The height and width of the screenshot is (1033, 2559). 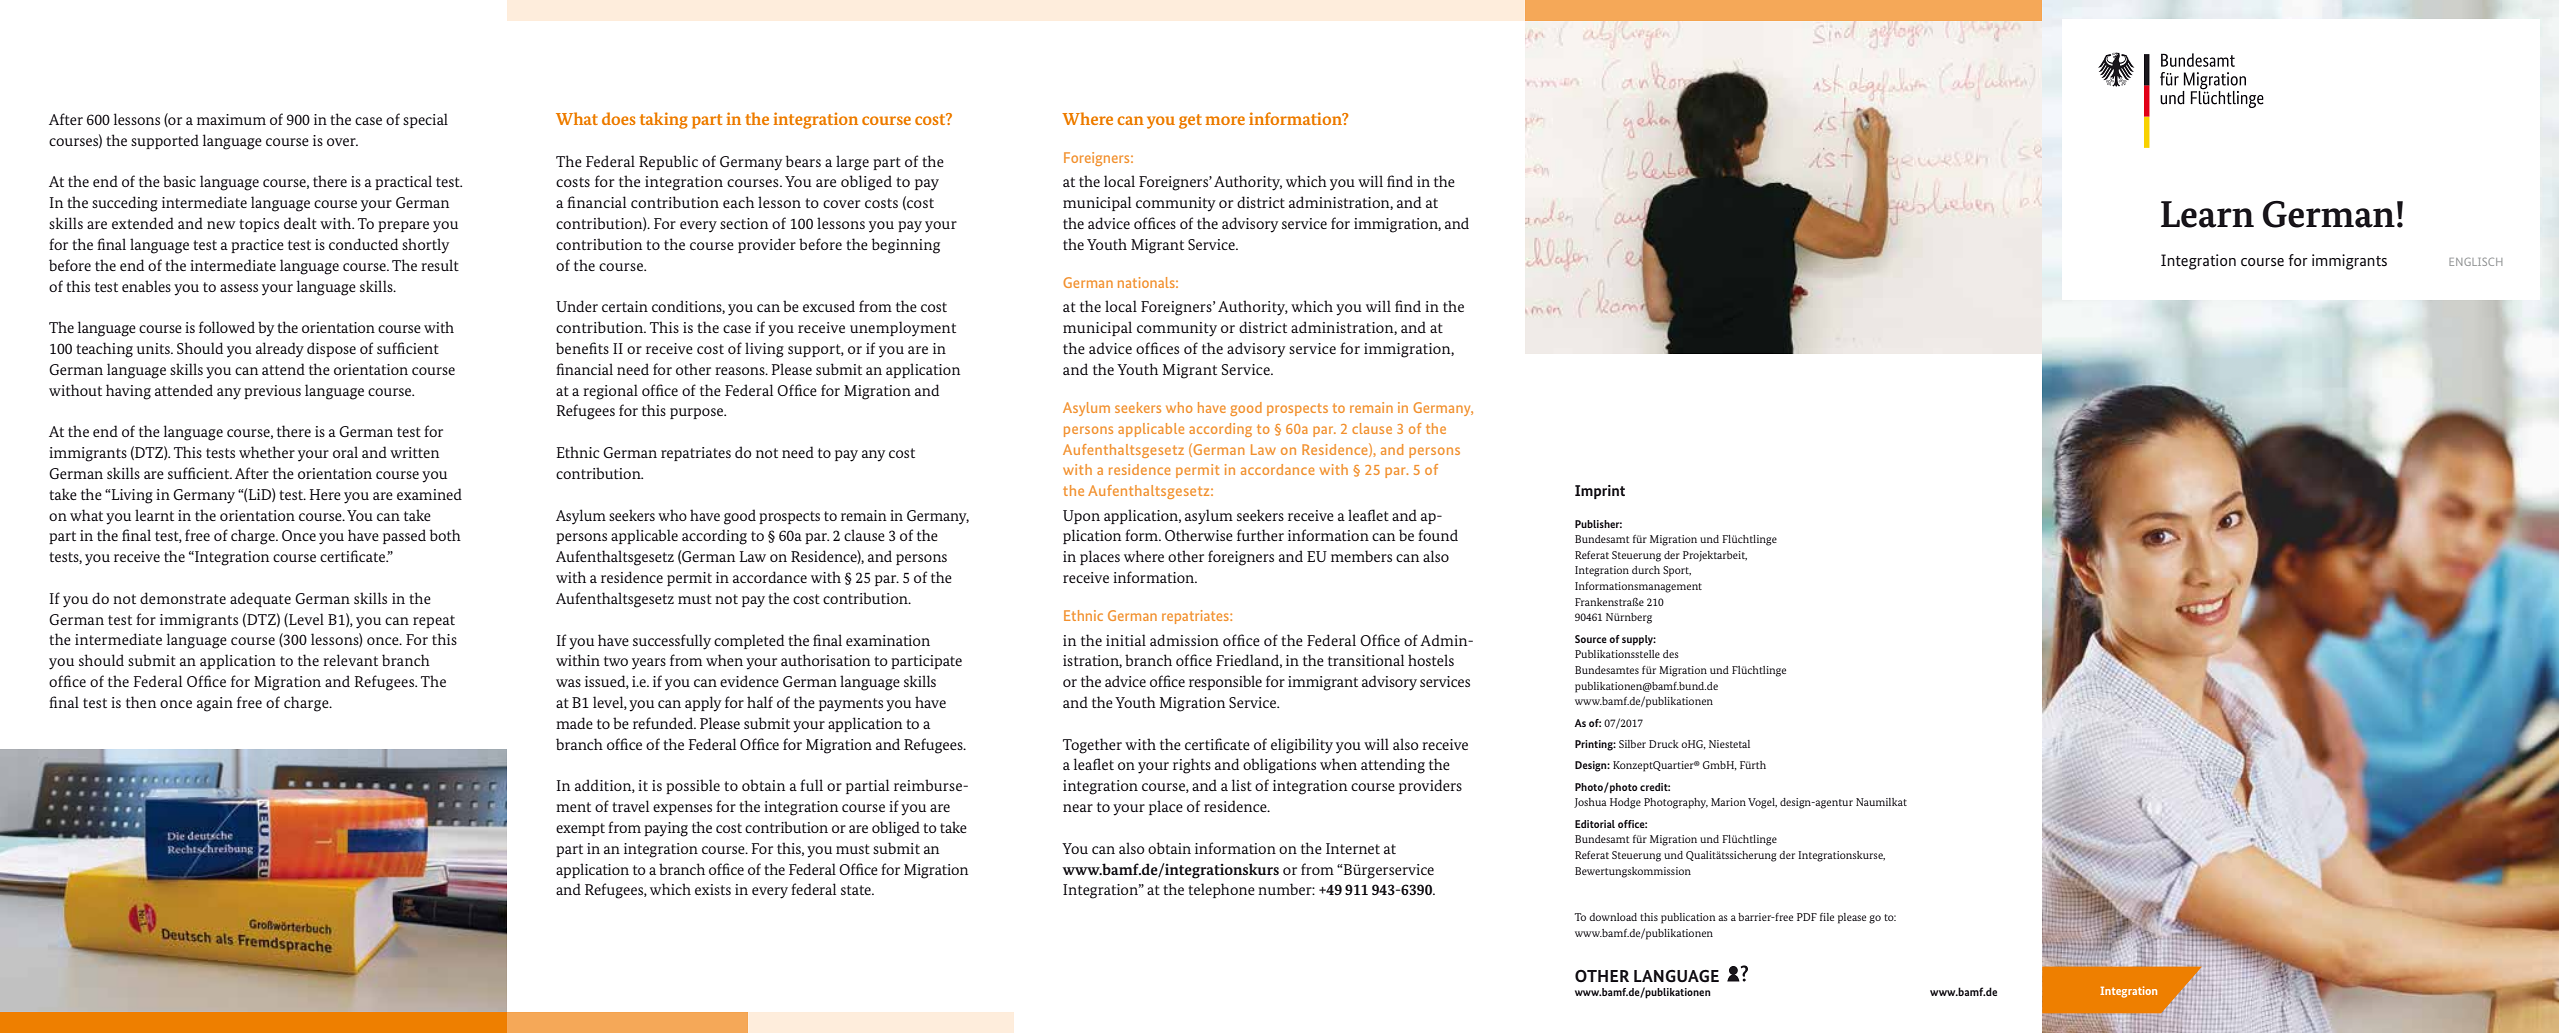 I want to click on exists, so click(x=713, y=889).
